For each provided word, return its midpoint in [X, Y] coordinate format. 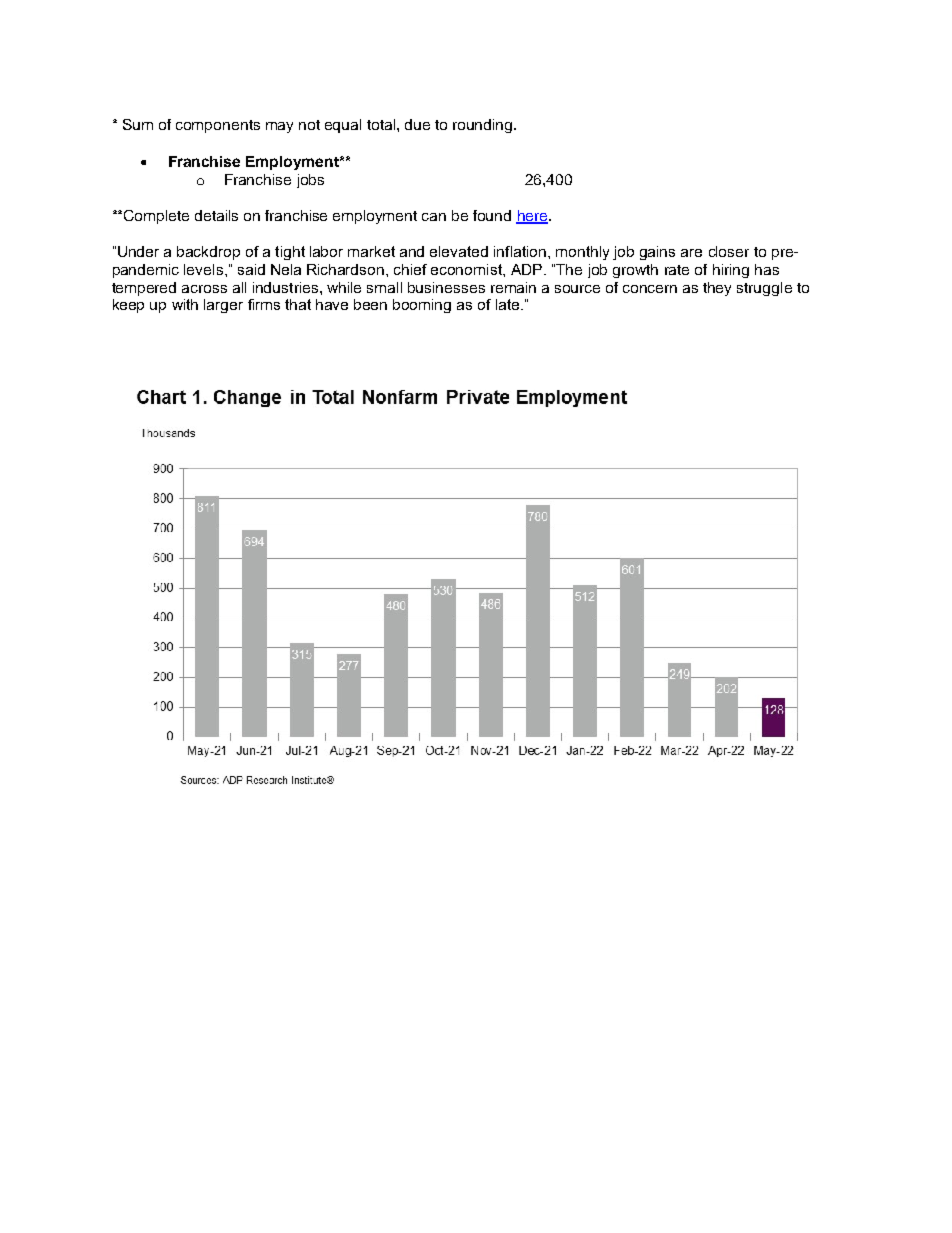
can [434, 217]
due [417, 124]
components [218, 126]
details [216, 215]
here [533, 217]
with [185, 304]
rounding [484, 126]
